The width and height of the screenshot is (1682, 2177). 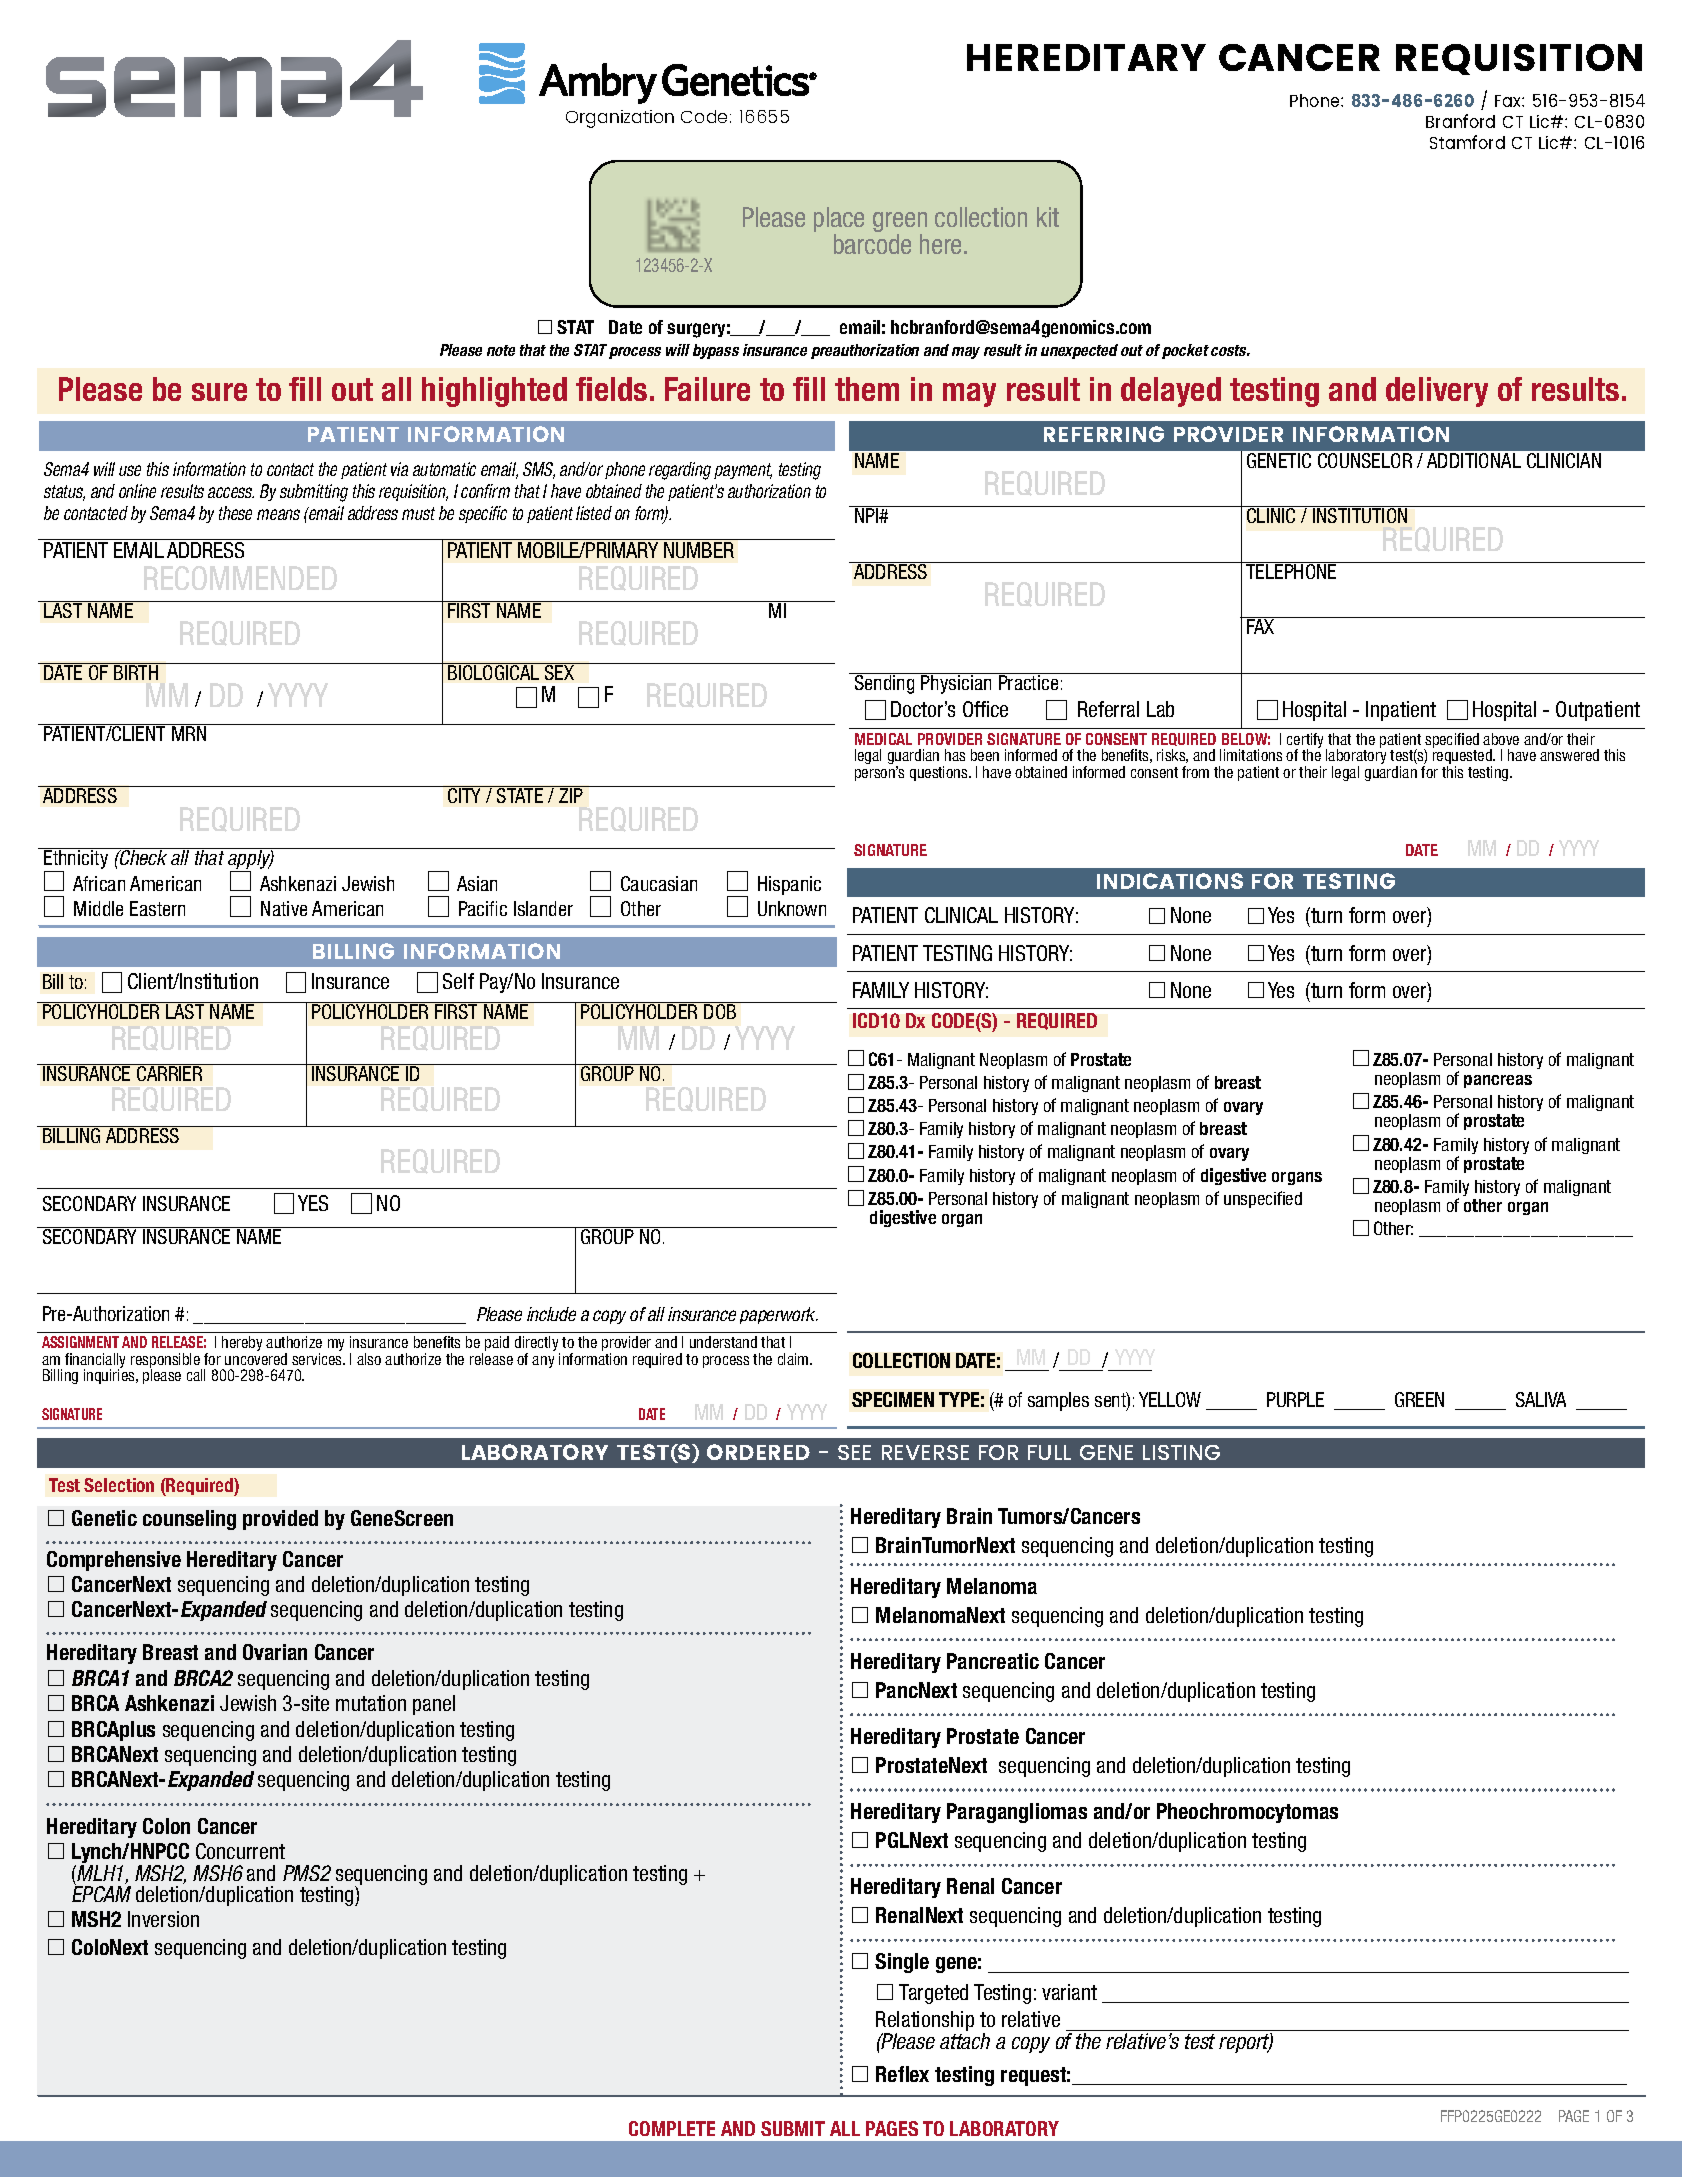 I want to click on place, so click(x=839, y=221).
